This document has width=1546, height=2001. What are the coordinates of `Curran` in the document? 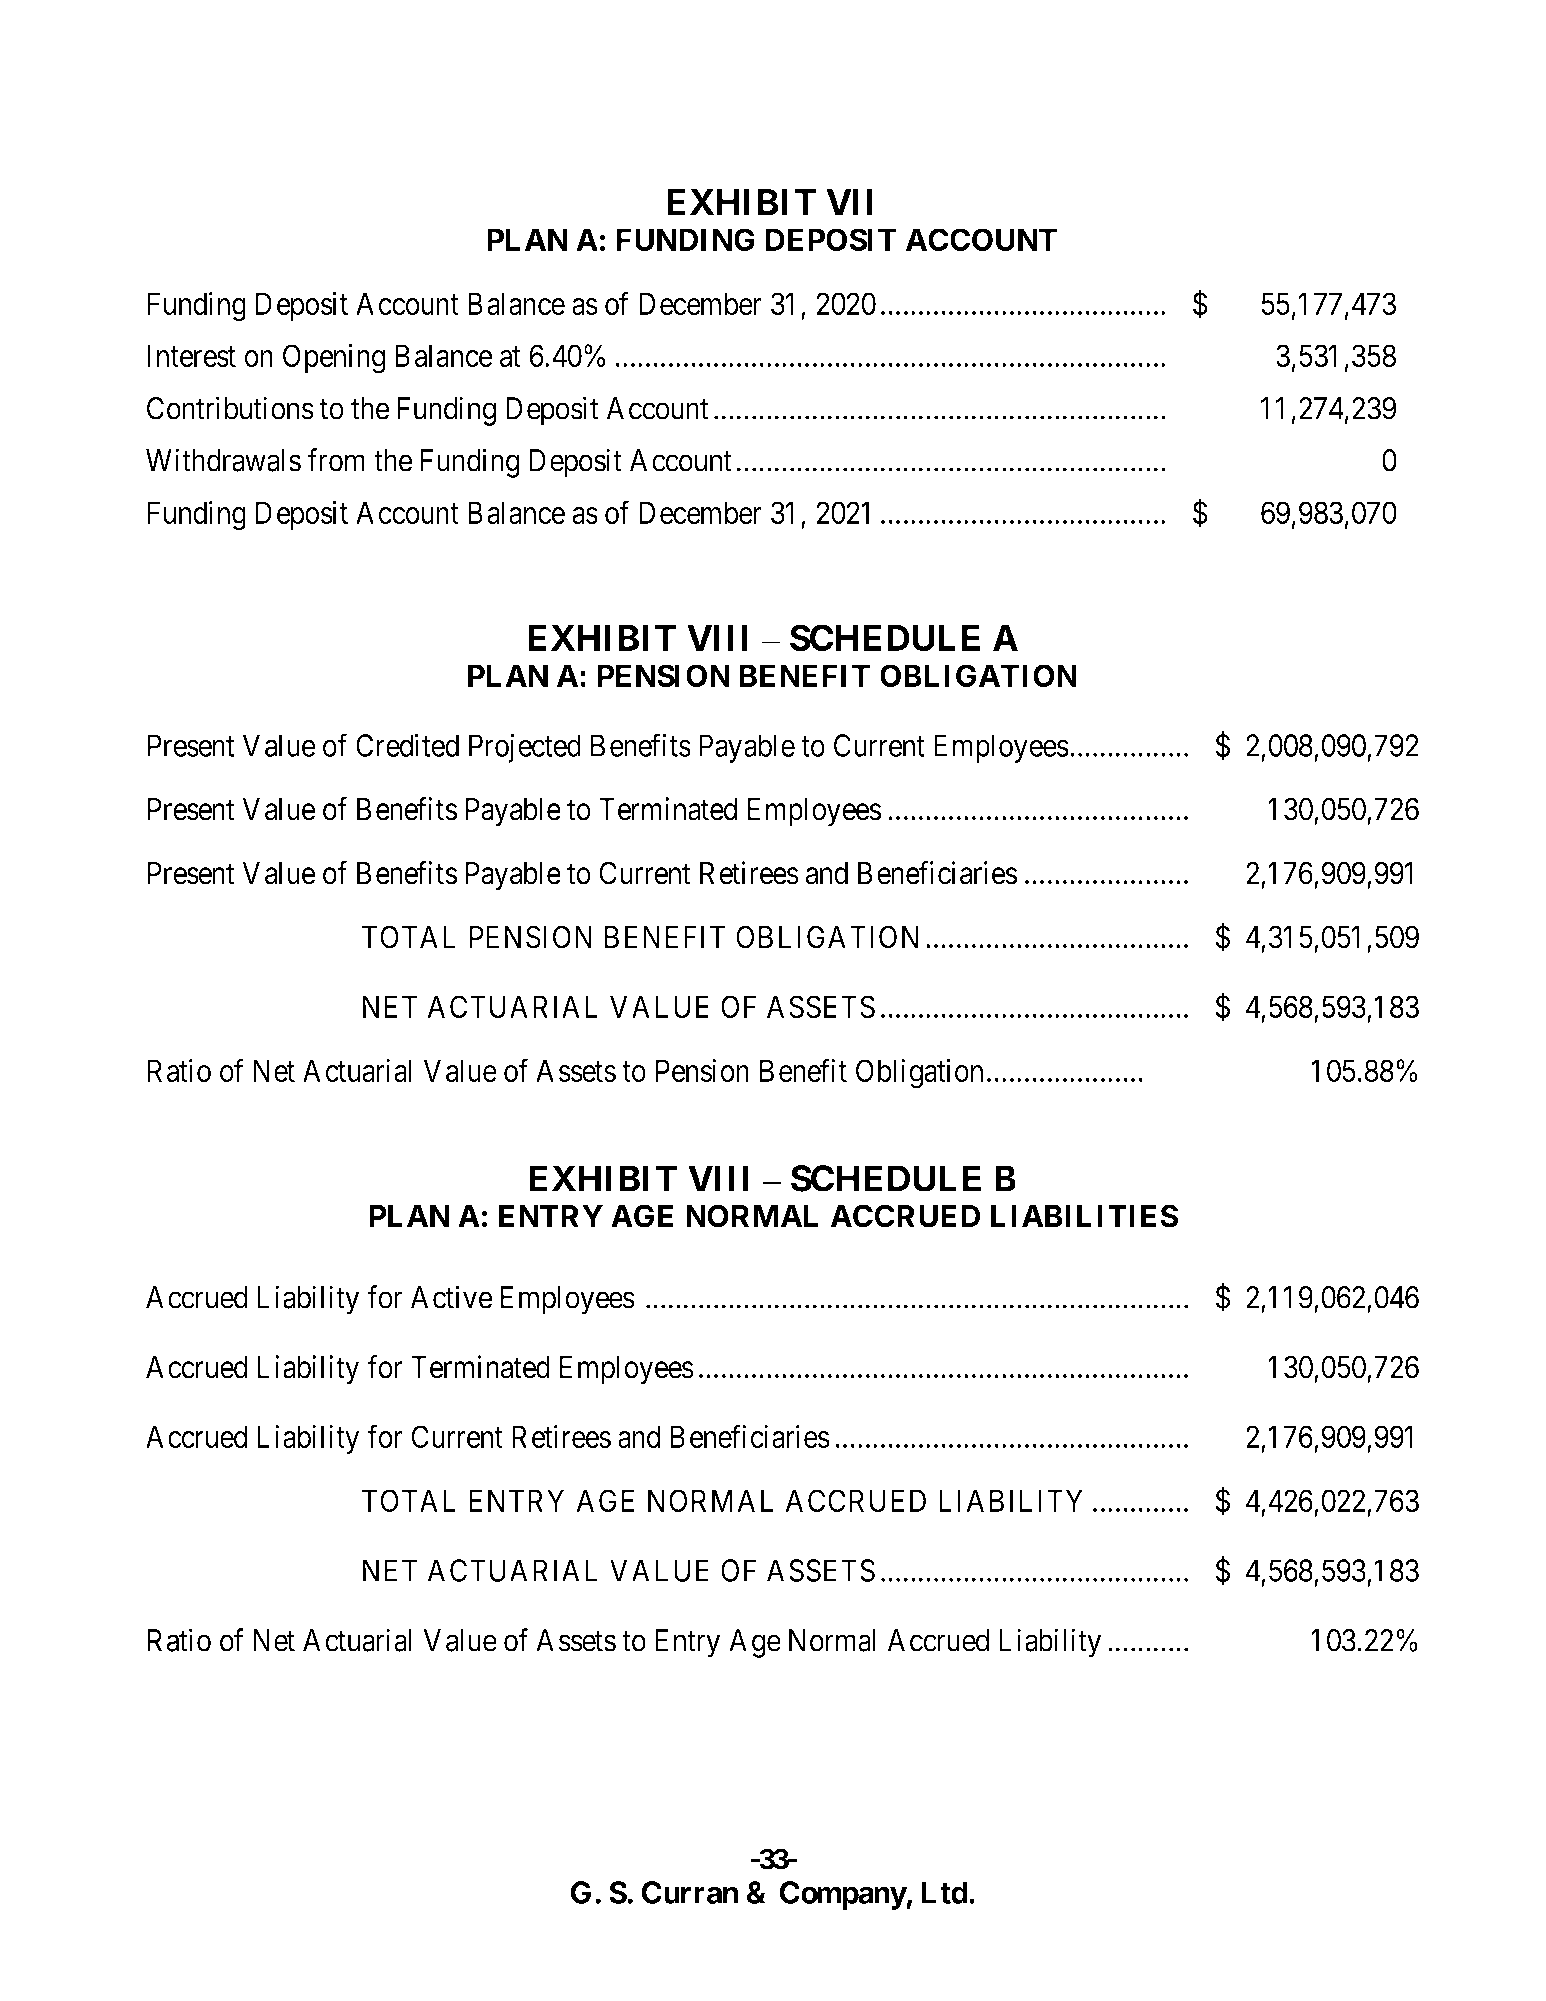 It's located at (690, 1892).
